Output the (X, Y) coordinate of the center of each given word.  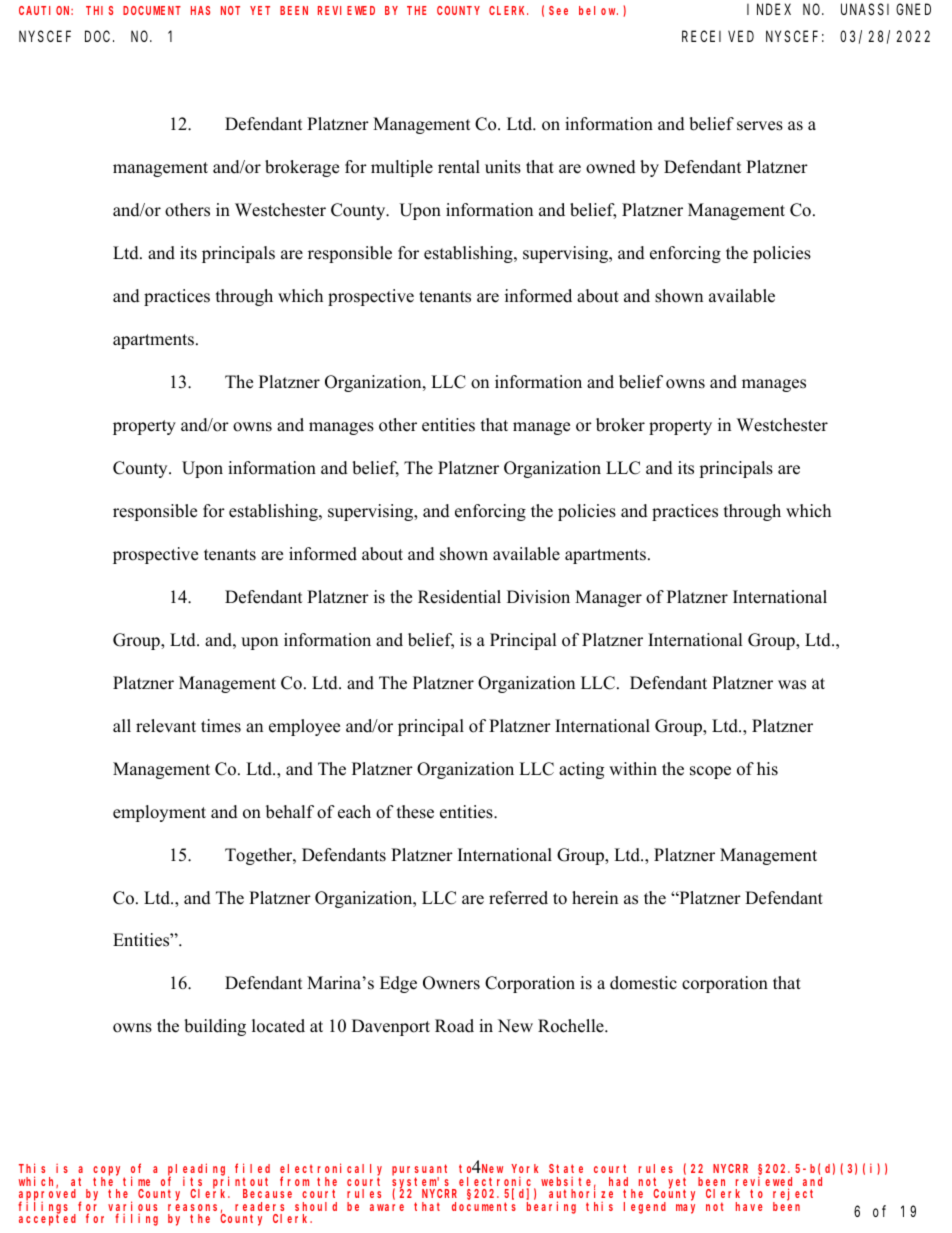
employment (159, 813)
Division (538, 597)
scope (710, 772)
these (415, 812)
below (598, 10)
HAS (200, 10)
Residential (459, 597)
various (132, 1207)
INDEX (769, 9)
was (792, 685)
